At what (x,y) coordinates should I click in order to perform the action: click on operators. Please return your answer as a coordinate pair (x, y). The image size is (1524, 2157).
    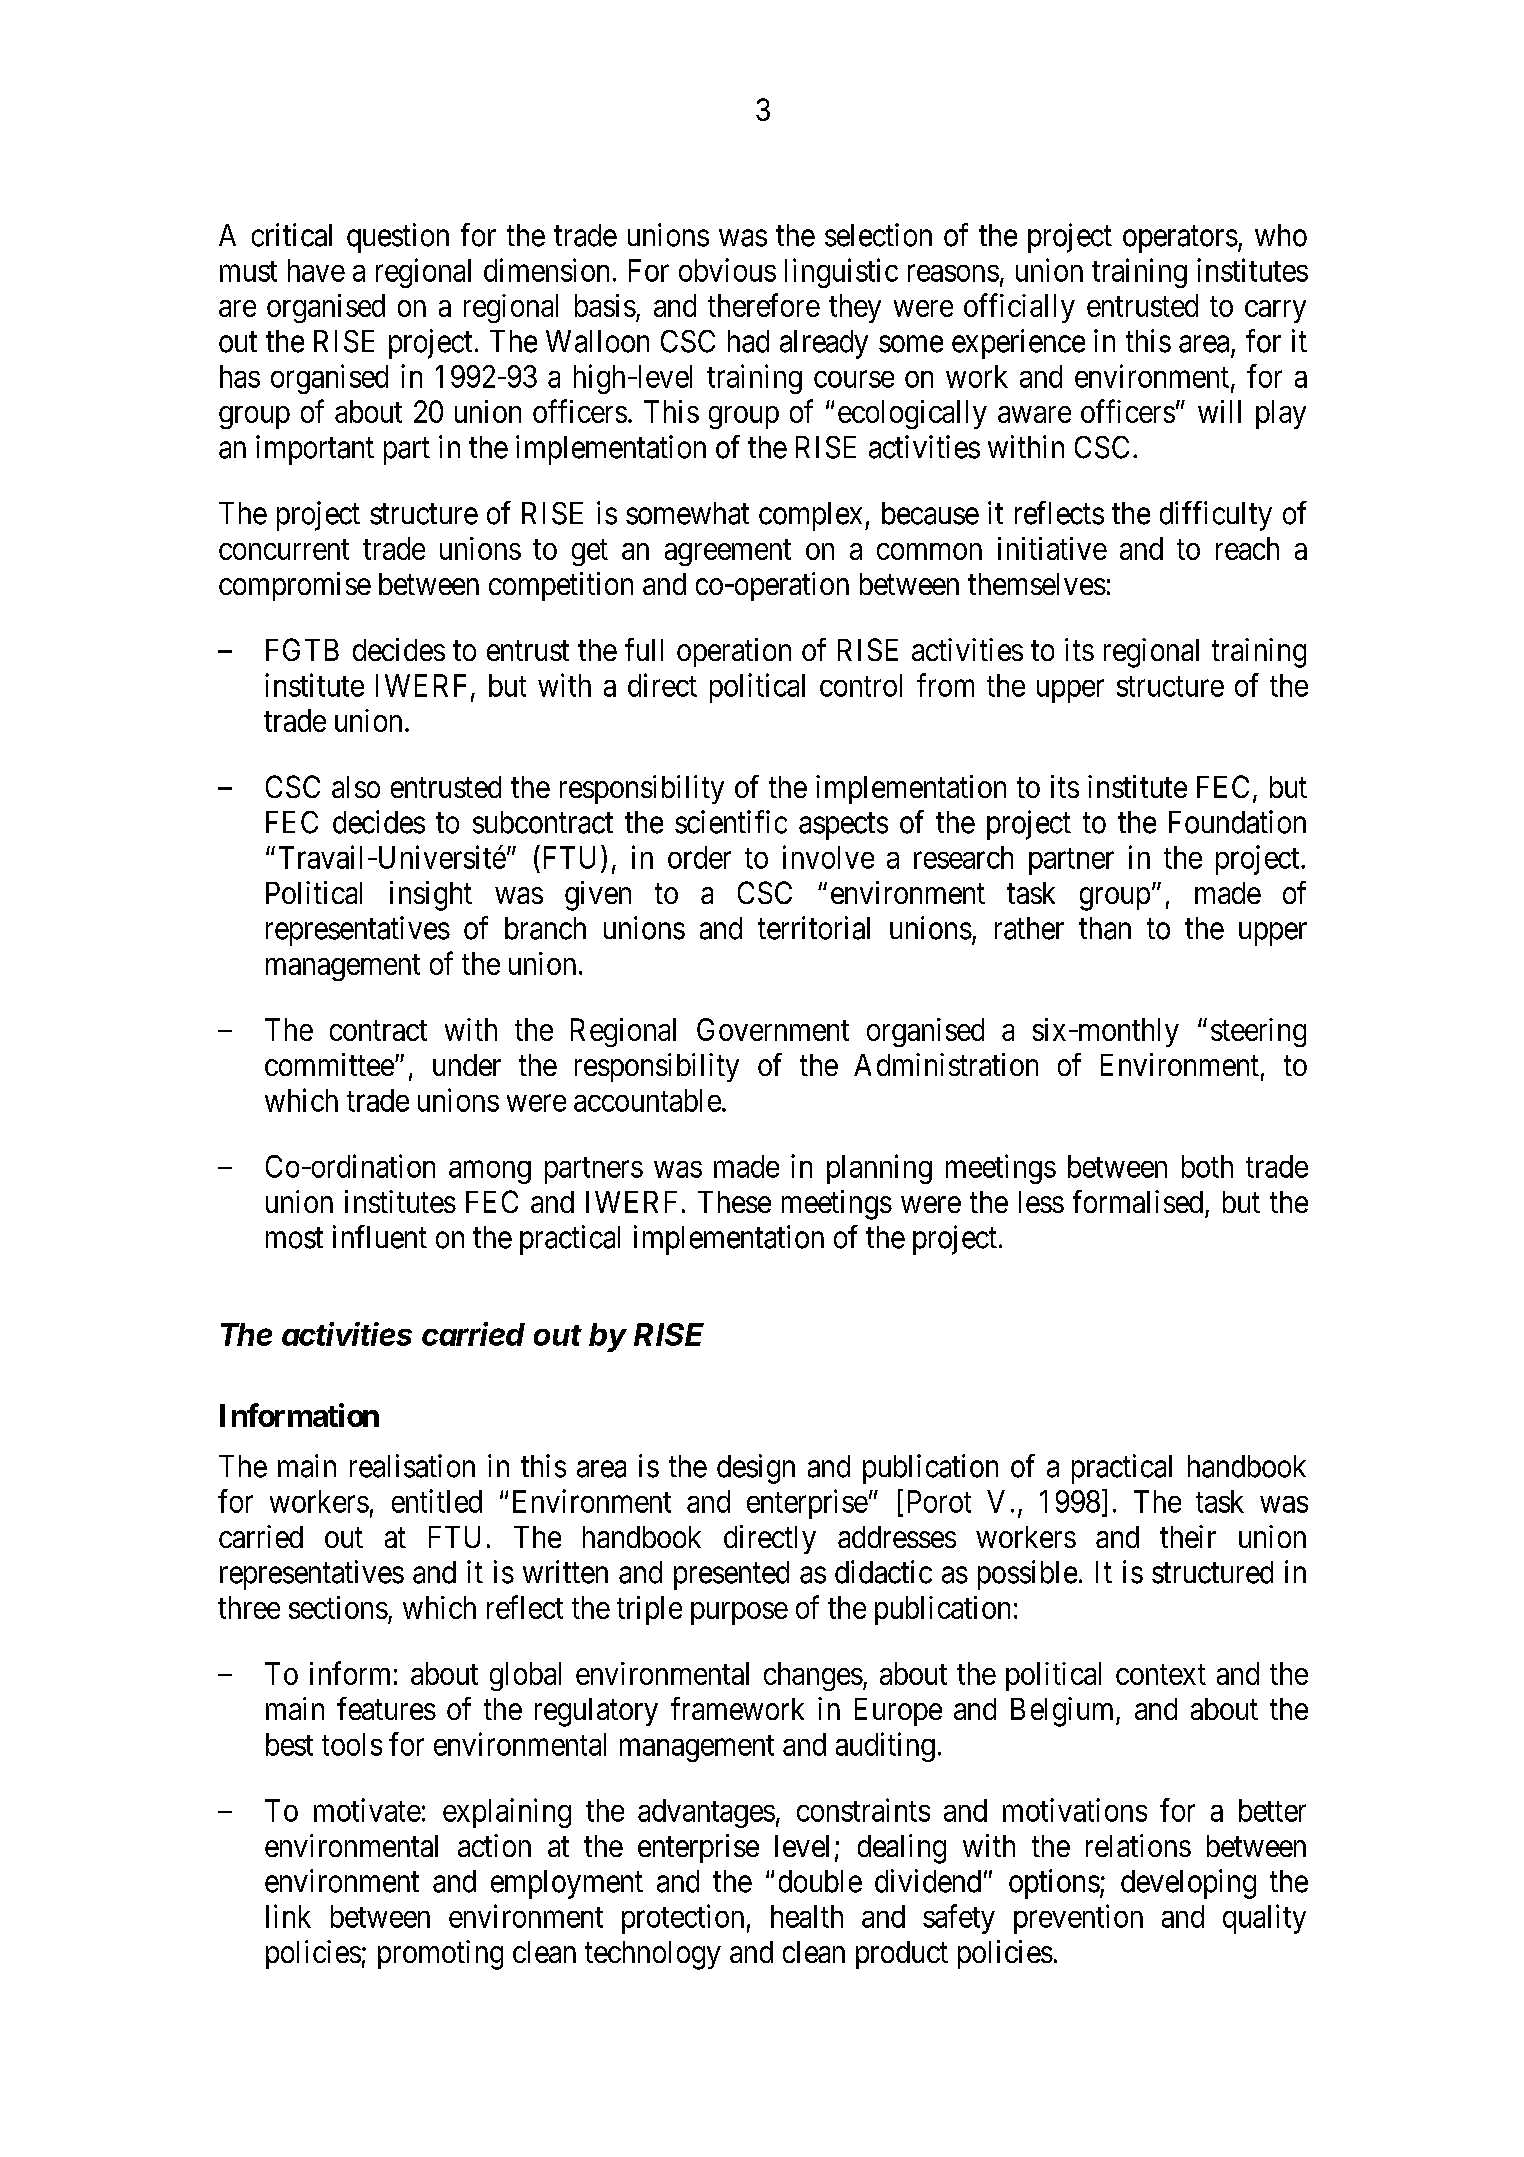
    Looking at the image, I should click on (1180, 239).
